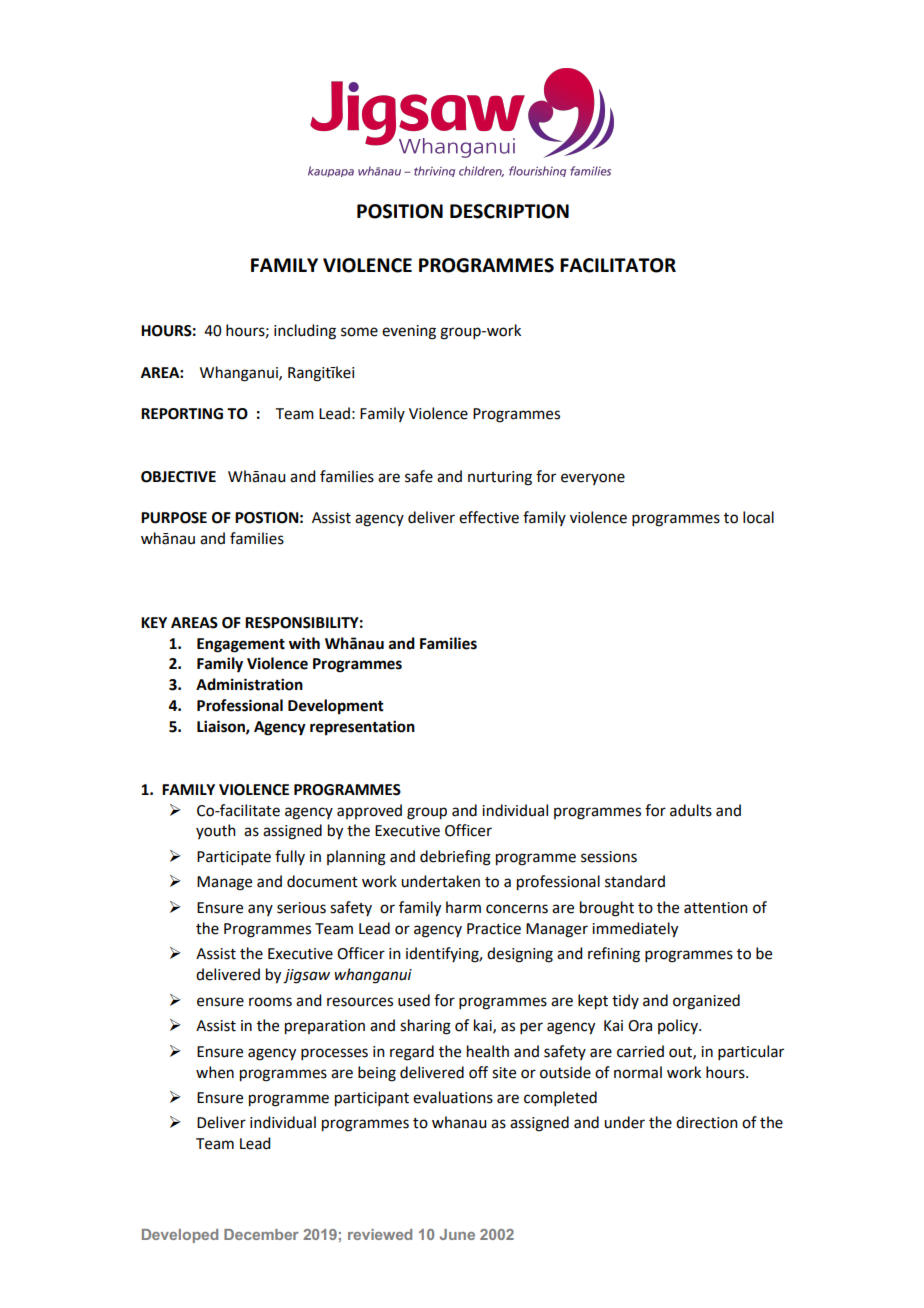 Image resolution: width=924 pixels, height=1308 pixels. Describe the element at coordinates (618, 265) in the page. I see `FACILITATOR` at that location.
